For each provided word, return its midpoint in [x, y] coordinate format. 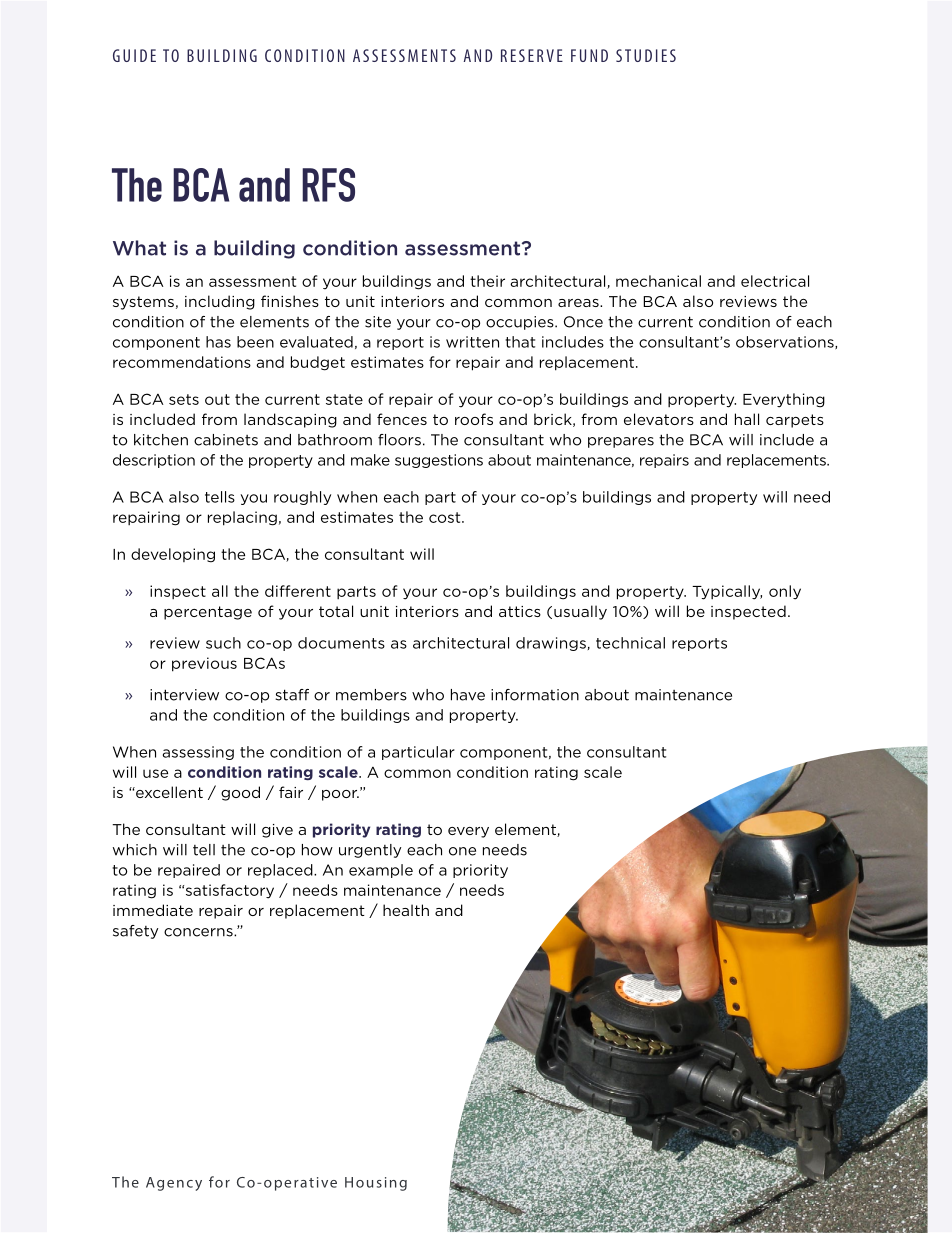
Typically [727, 592]
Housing [376, 1184]
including [220, 302]
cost [446, 517]
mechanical [658, 281]
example [381, 871]
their [487, 281]
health [406, 910]
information [535, 695]
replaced [281, 871]
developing [173, 555]
